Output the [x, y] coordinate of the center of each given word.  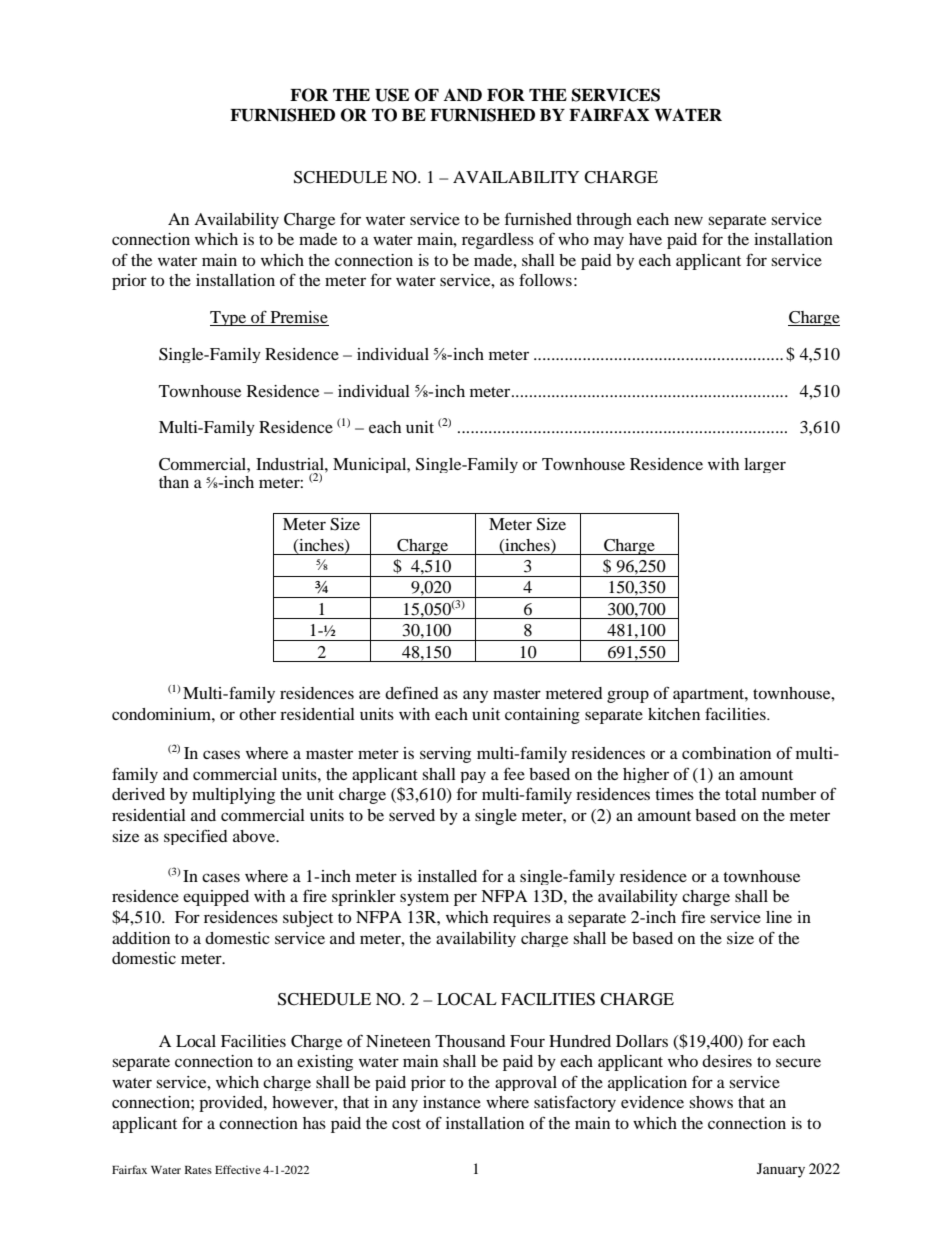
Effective [238, 1169]
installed [447, 876]
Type [229, 318]
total [741, 794]
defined [412, 692]
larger [765, 465]
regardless [498, 241]
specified [196, 837]
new [688, 220]
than [174, 482]
